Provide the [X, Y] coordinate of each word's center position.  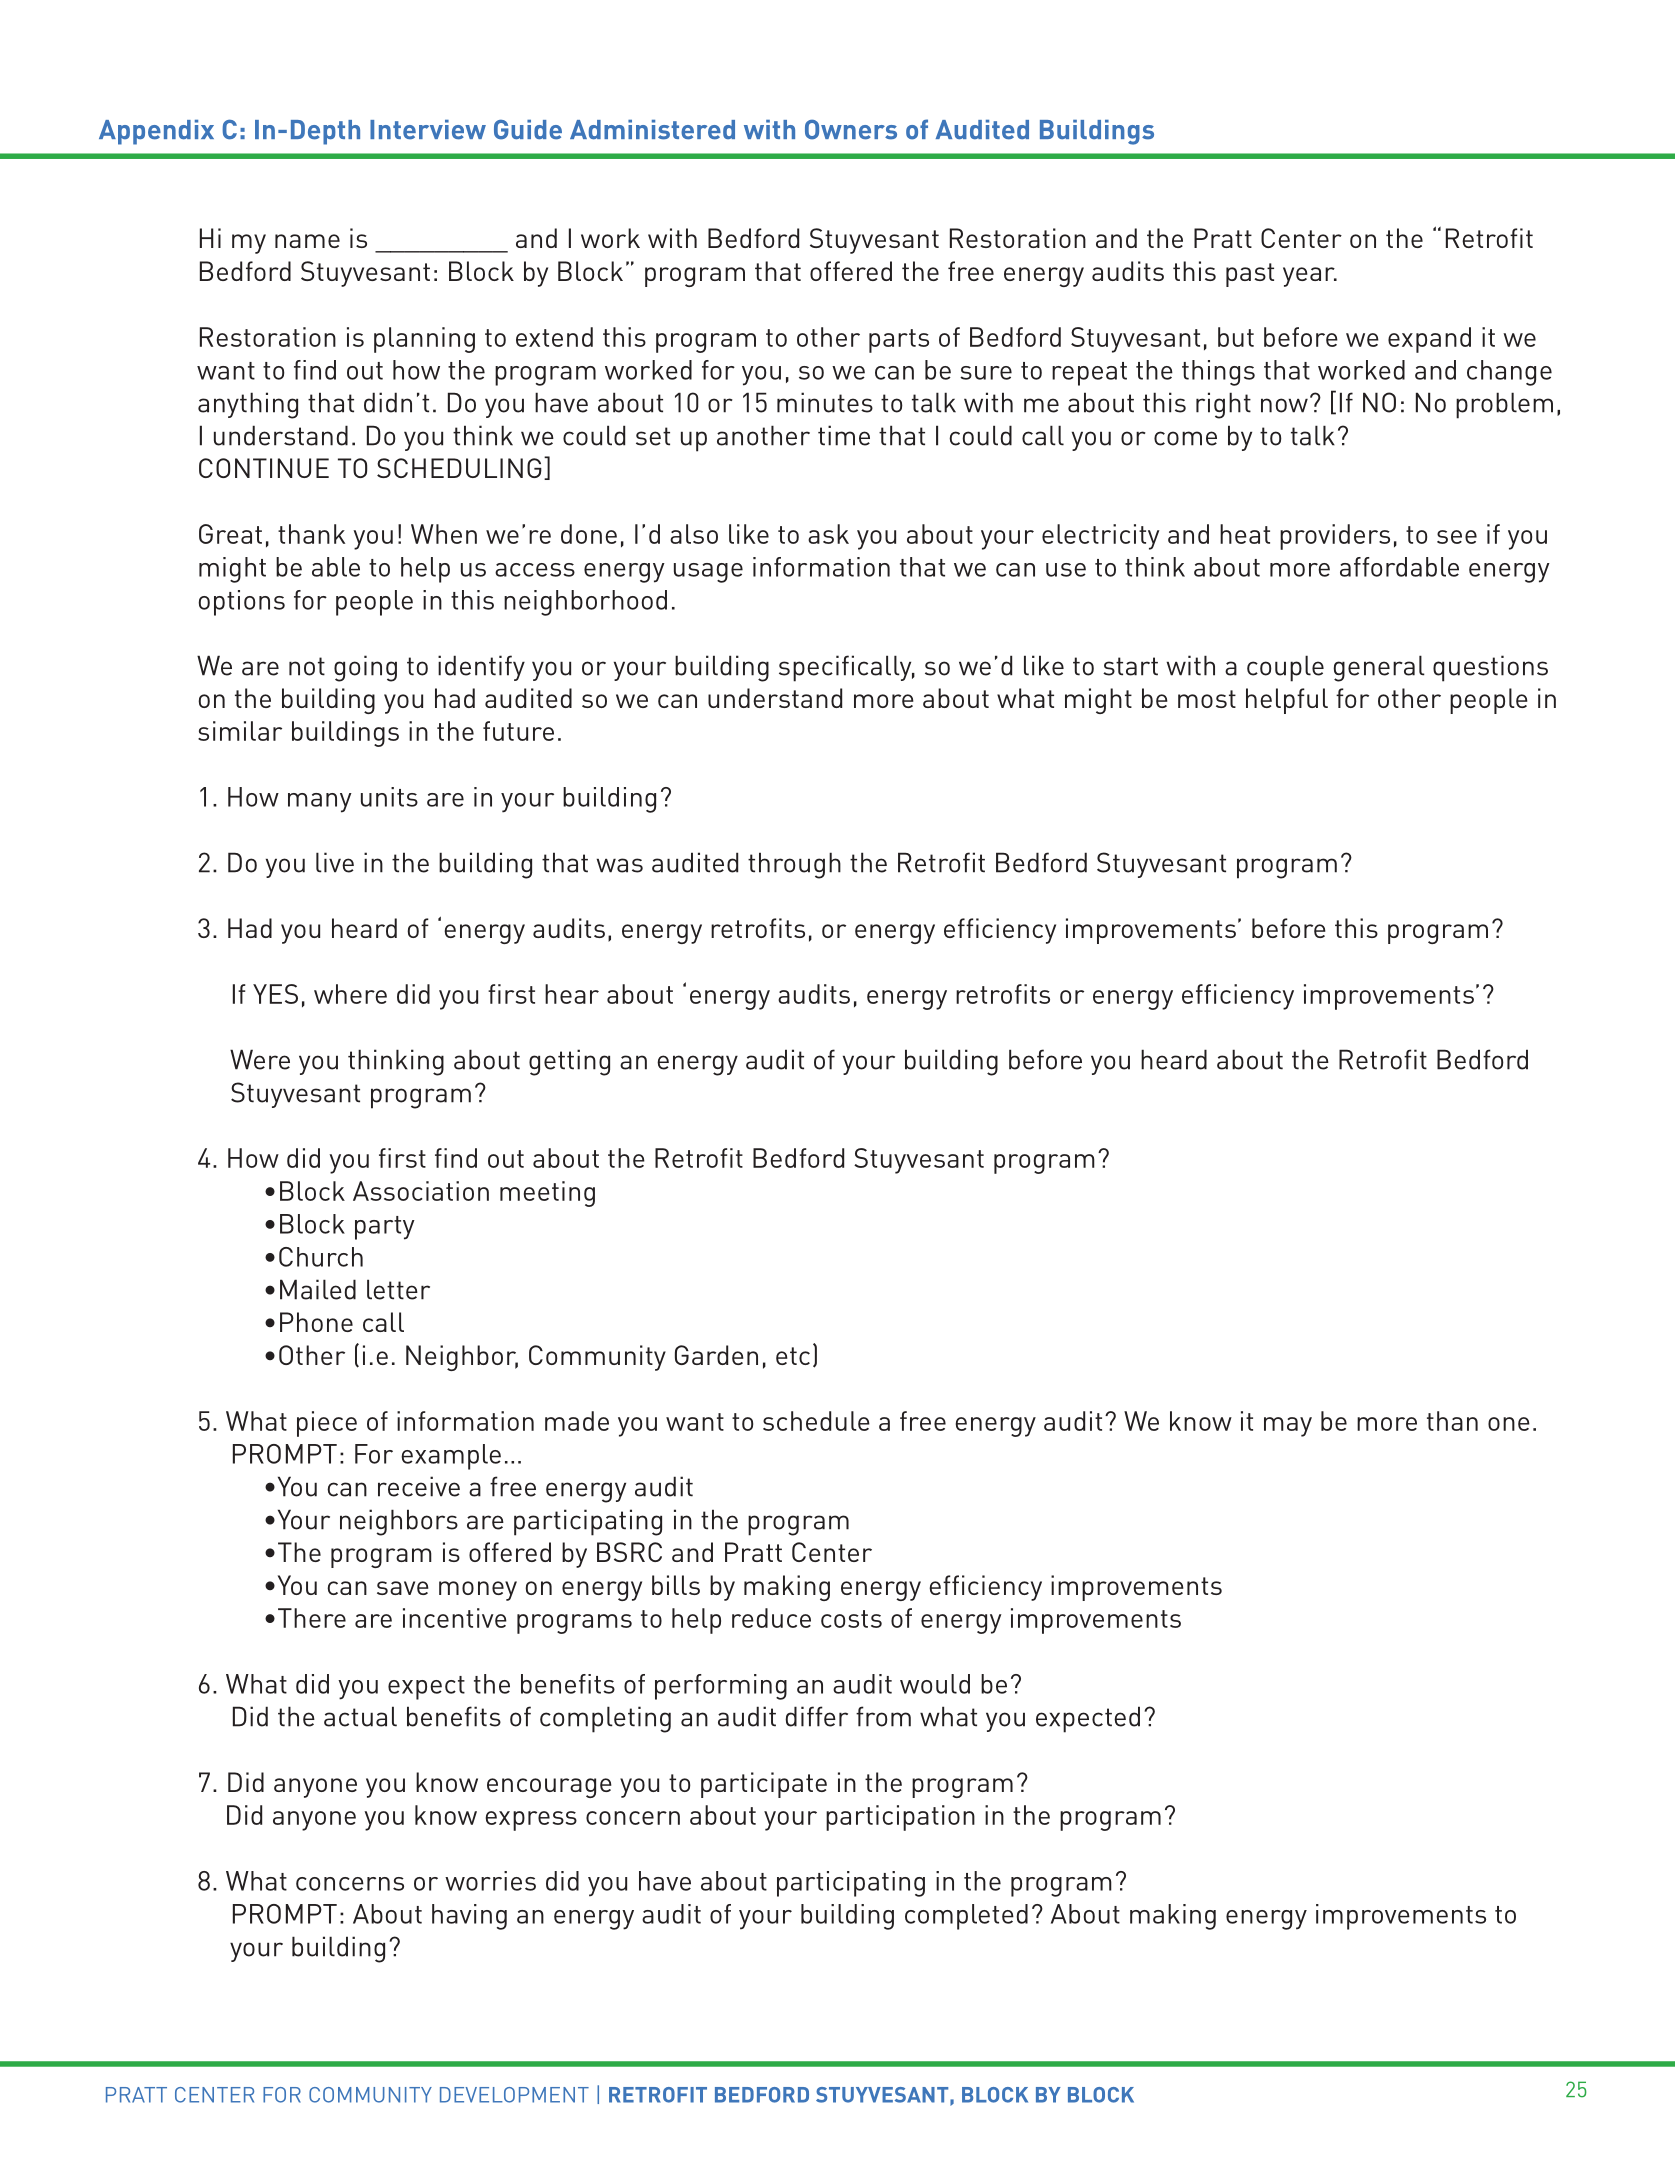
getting [569, 1062]
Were [260, 1059]
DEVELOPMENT [514, 2095]
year [1310, 277]
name [307, 241]
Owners [851, 129]
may [1288, 1427]
